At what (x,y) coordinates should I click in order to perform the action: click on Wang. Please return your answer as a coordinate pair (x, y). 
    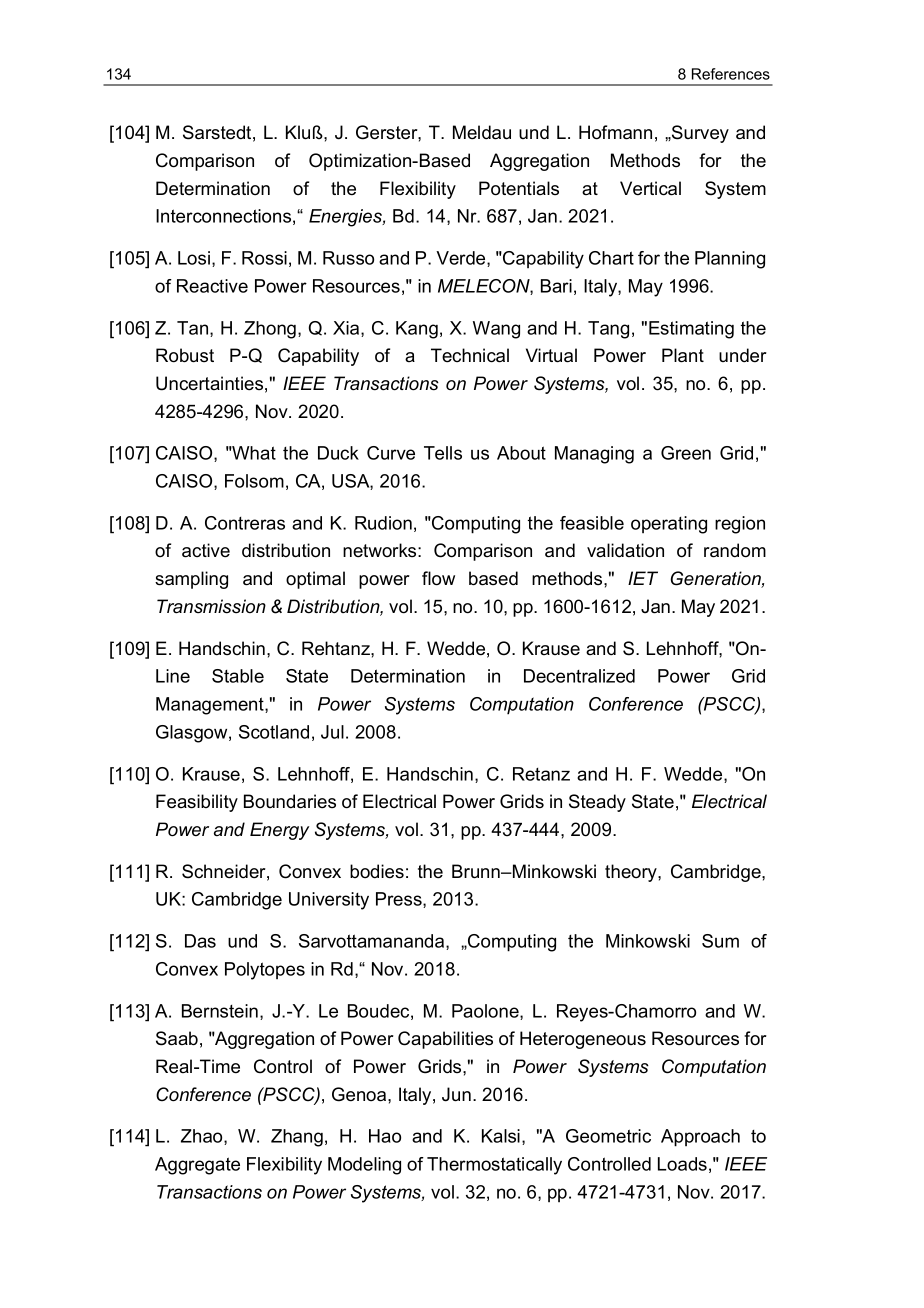
    Looking at the image, I should click on (496, 330).
